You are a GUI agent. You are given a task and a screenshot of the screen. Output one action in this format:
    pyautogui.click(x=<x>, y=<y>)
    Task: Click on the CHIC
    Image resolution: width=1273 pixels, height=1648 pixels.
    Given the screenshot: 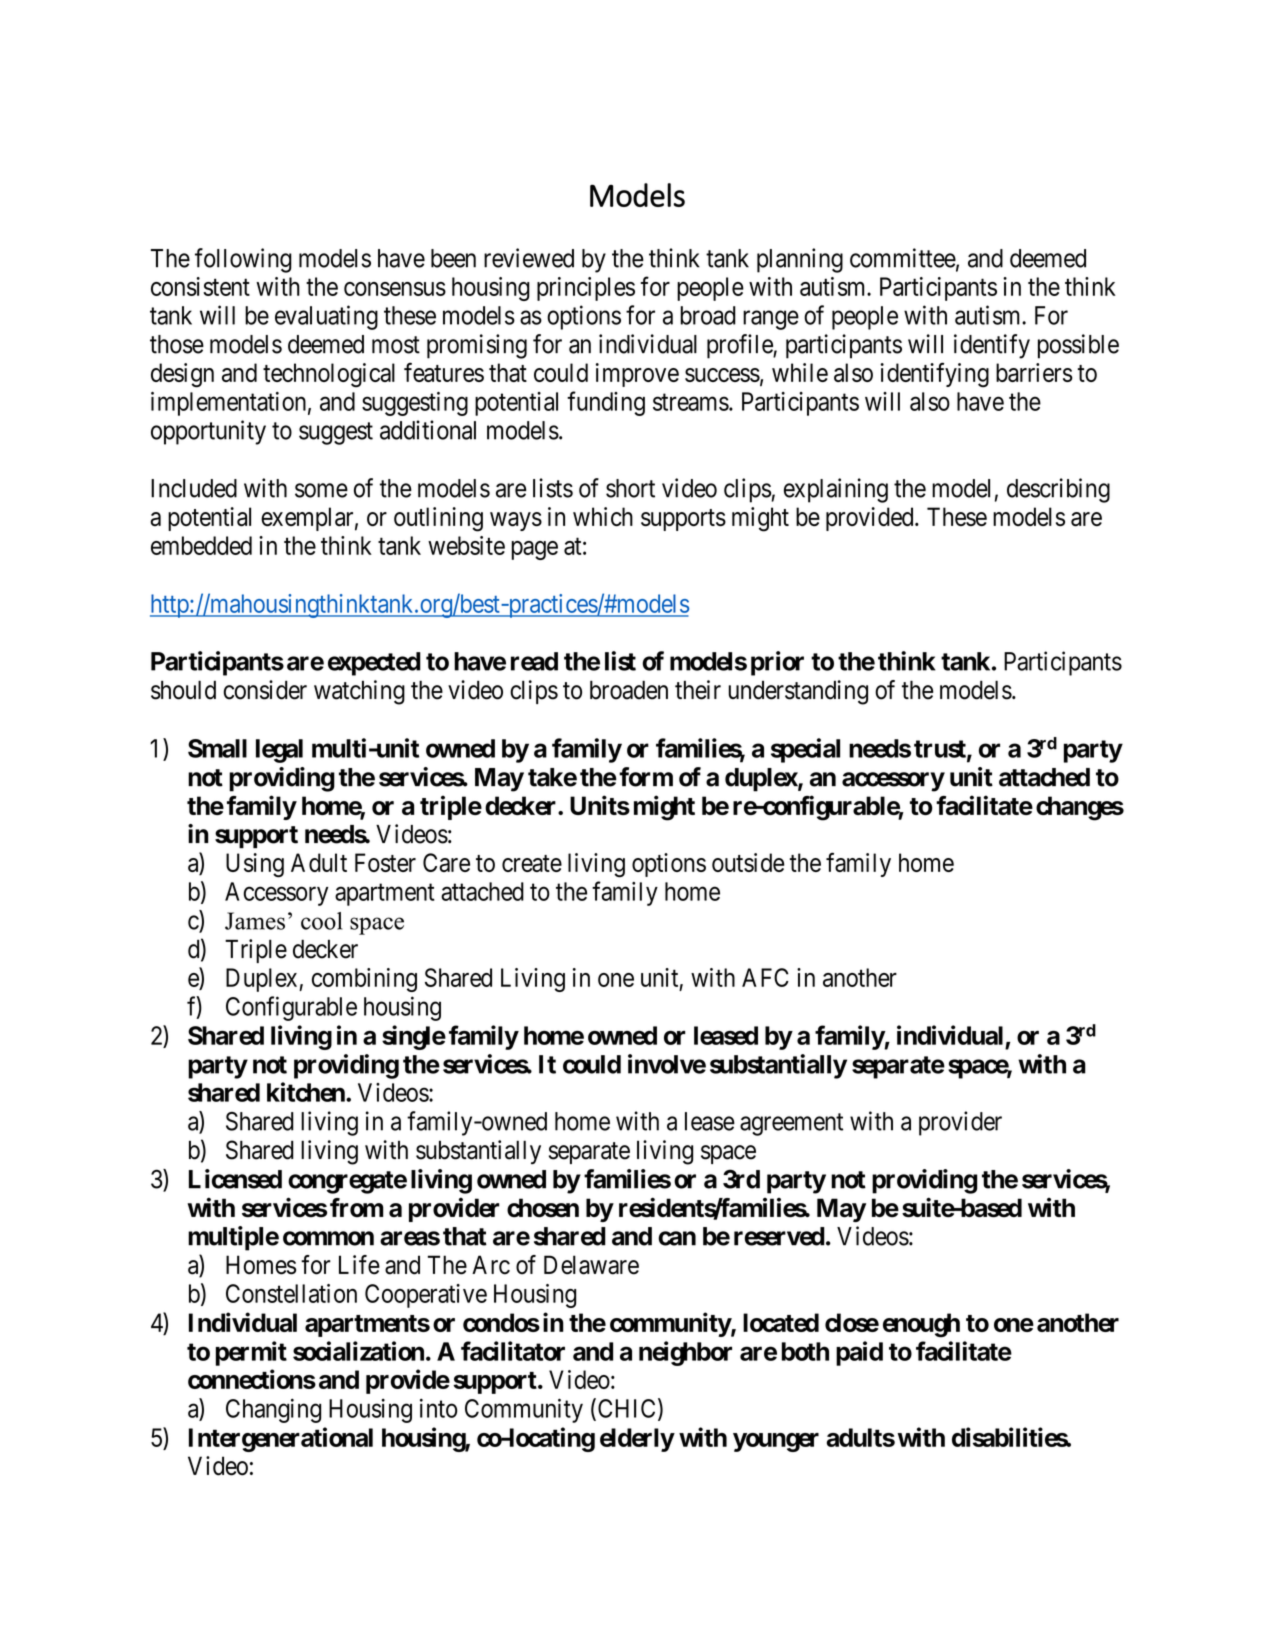 What is the action you would take?
    pyautogui.click(x=625, y=1409)
